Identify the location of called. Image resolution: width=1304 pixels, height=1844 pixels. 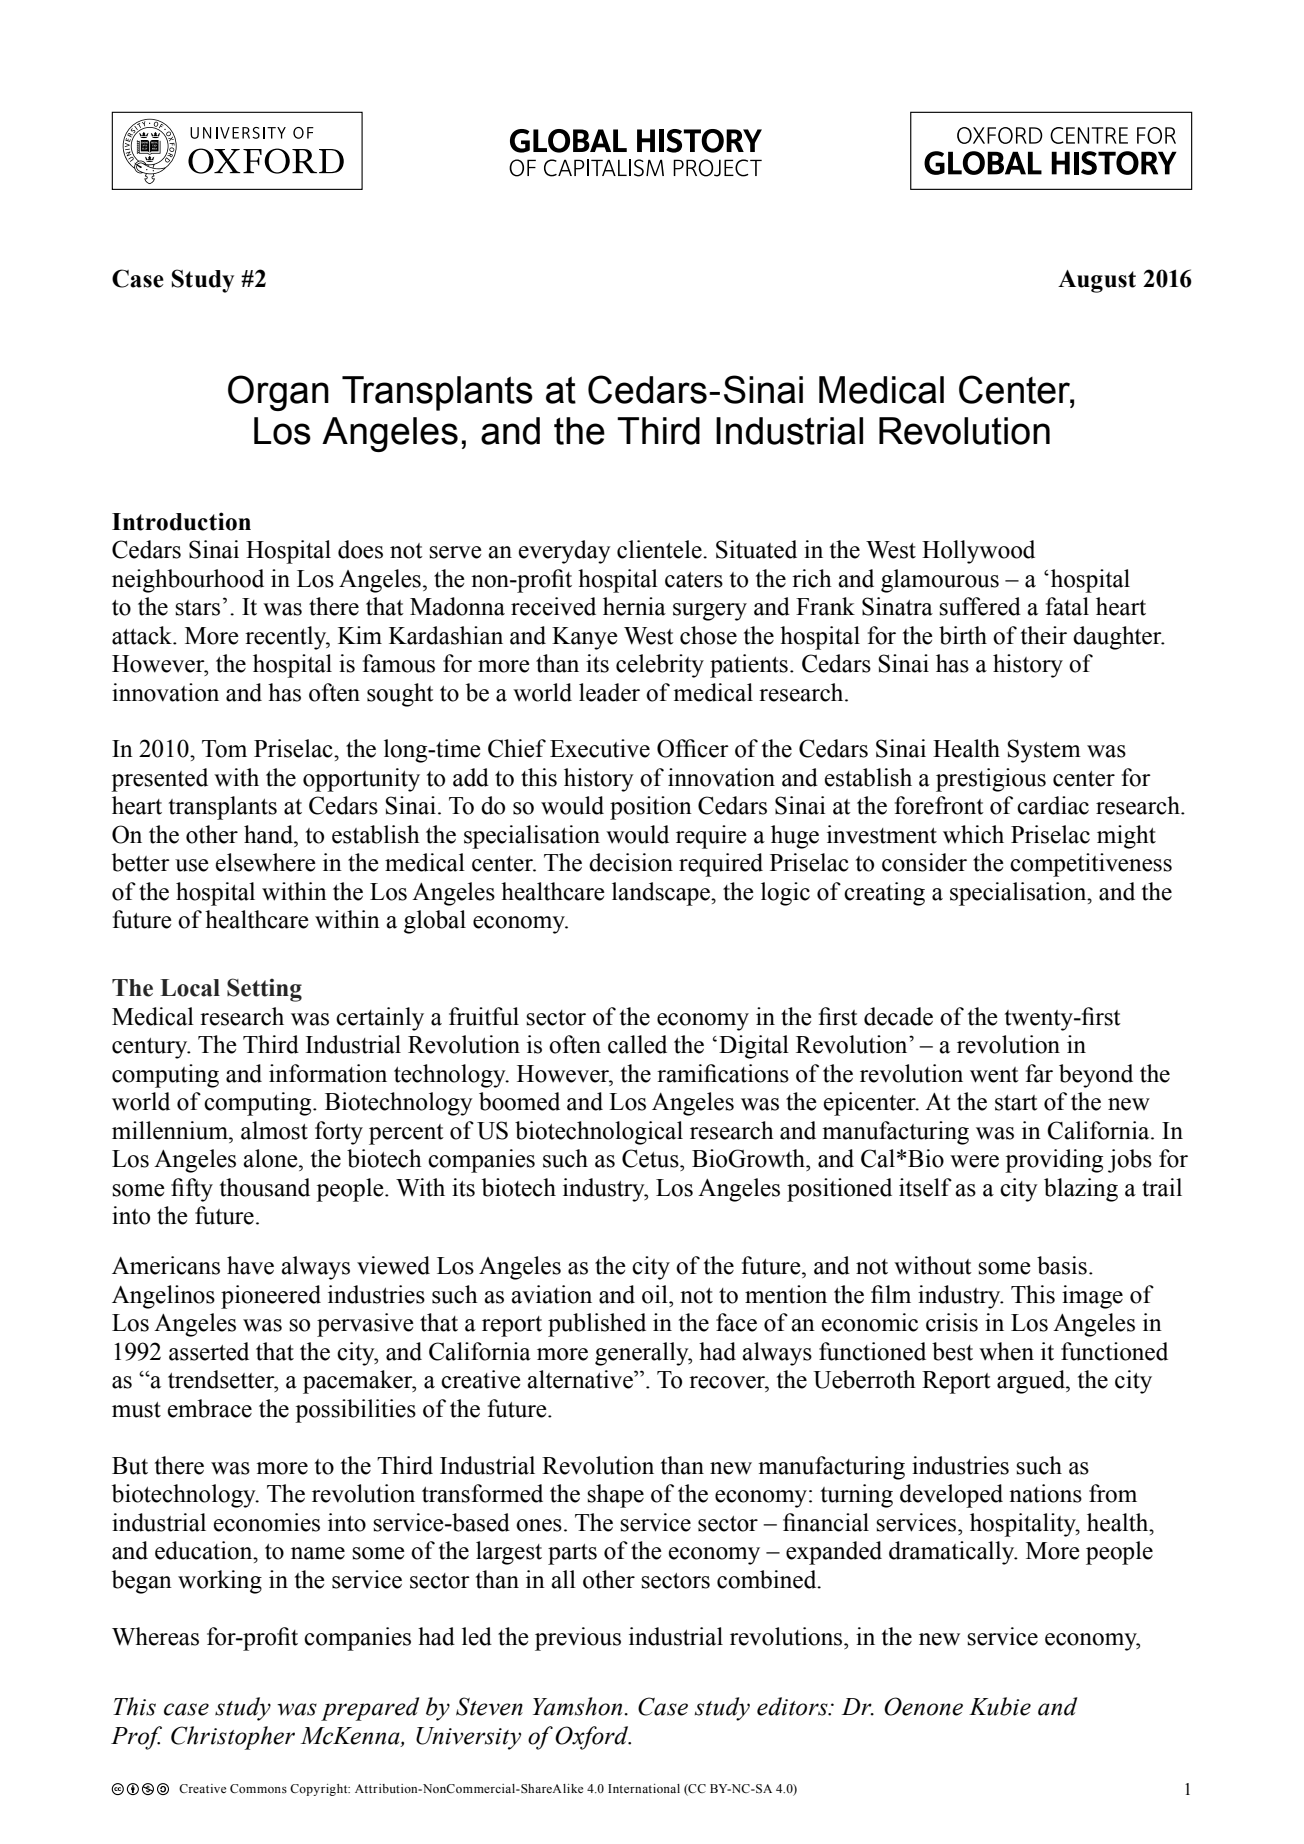
(637, 1044).
